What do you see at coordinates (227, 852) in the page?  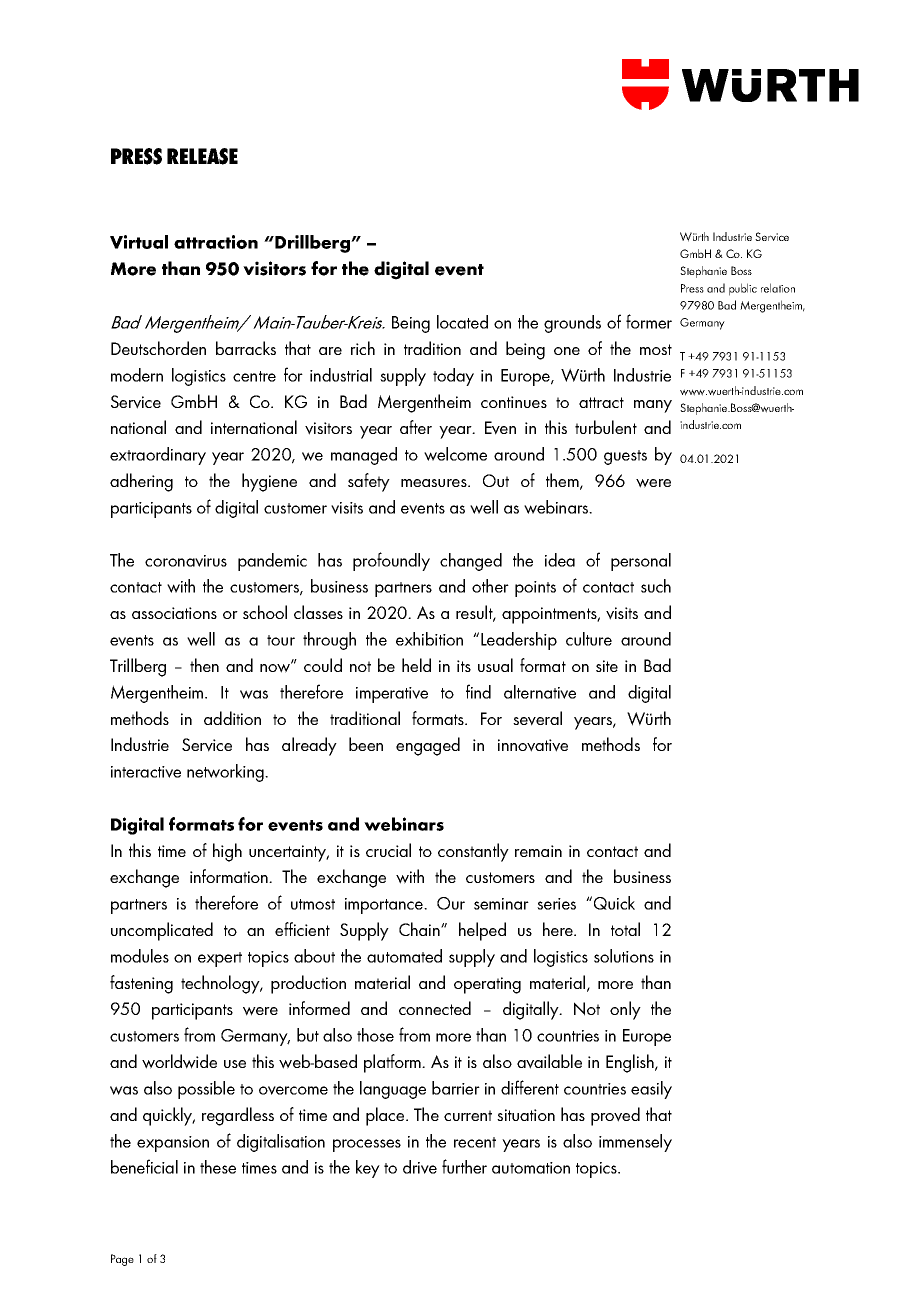 I see `high` at bounding box center [227, 852].
